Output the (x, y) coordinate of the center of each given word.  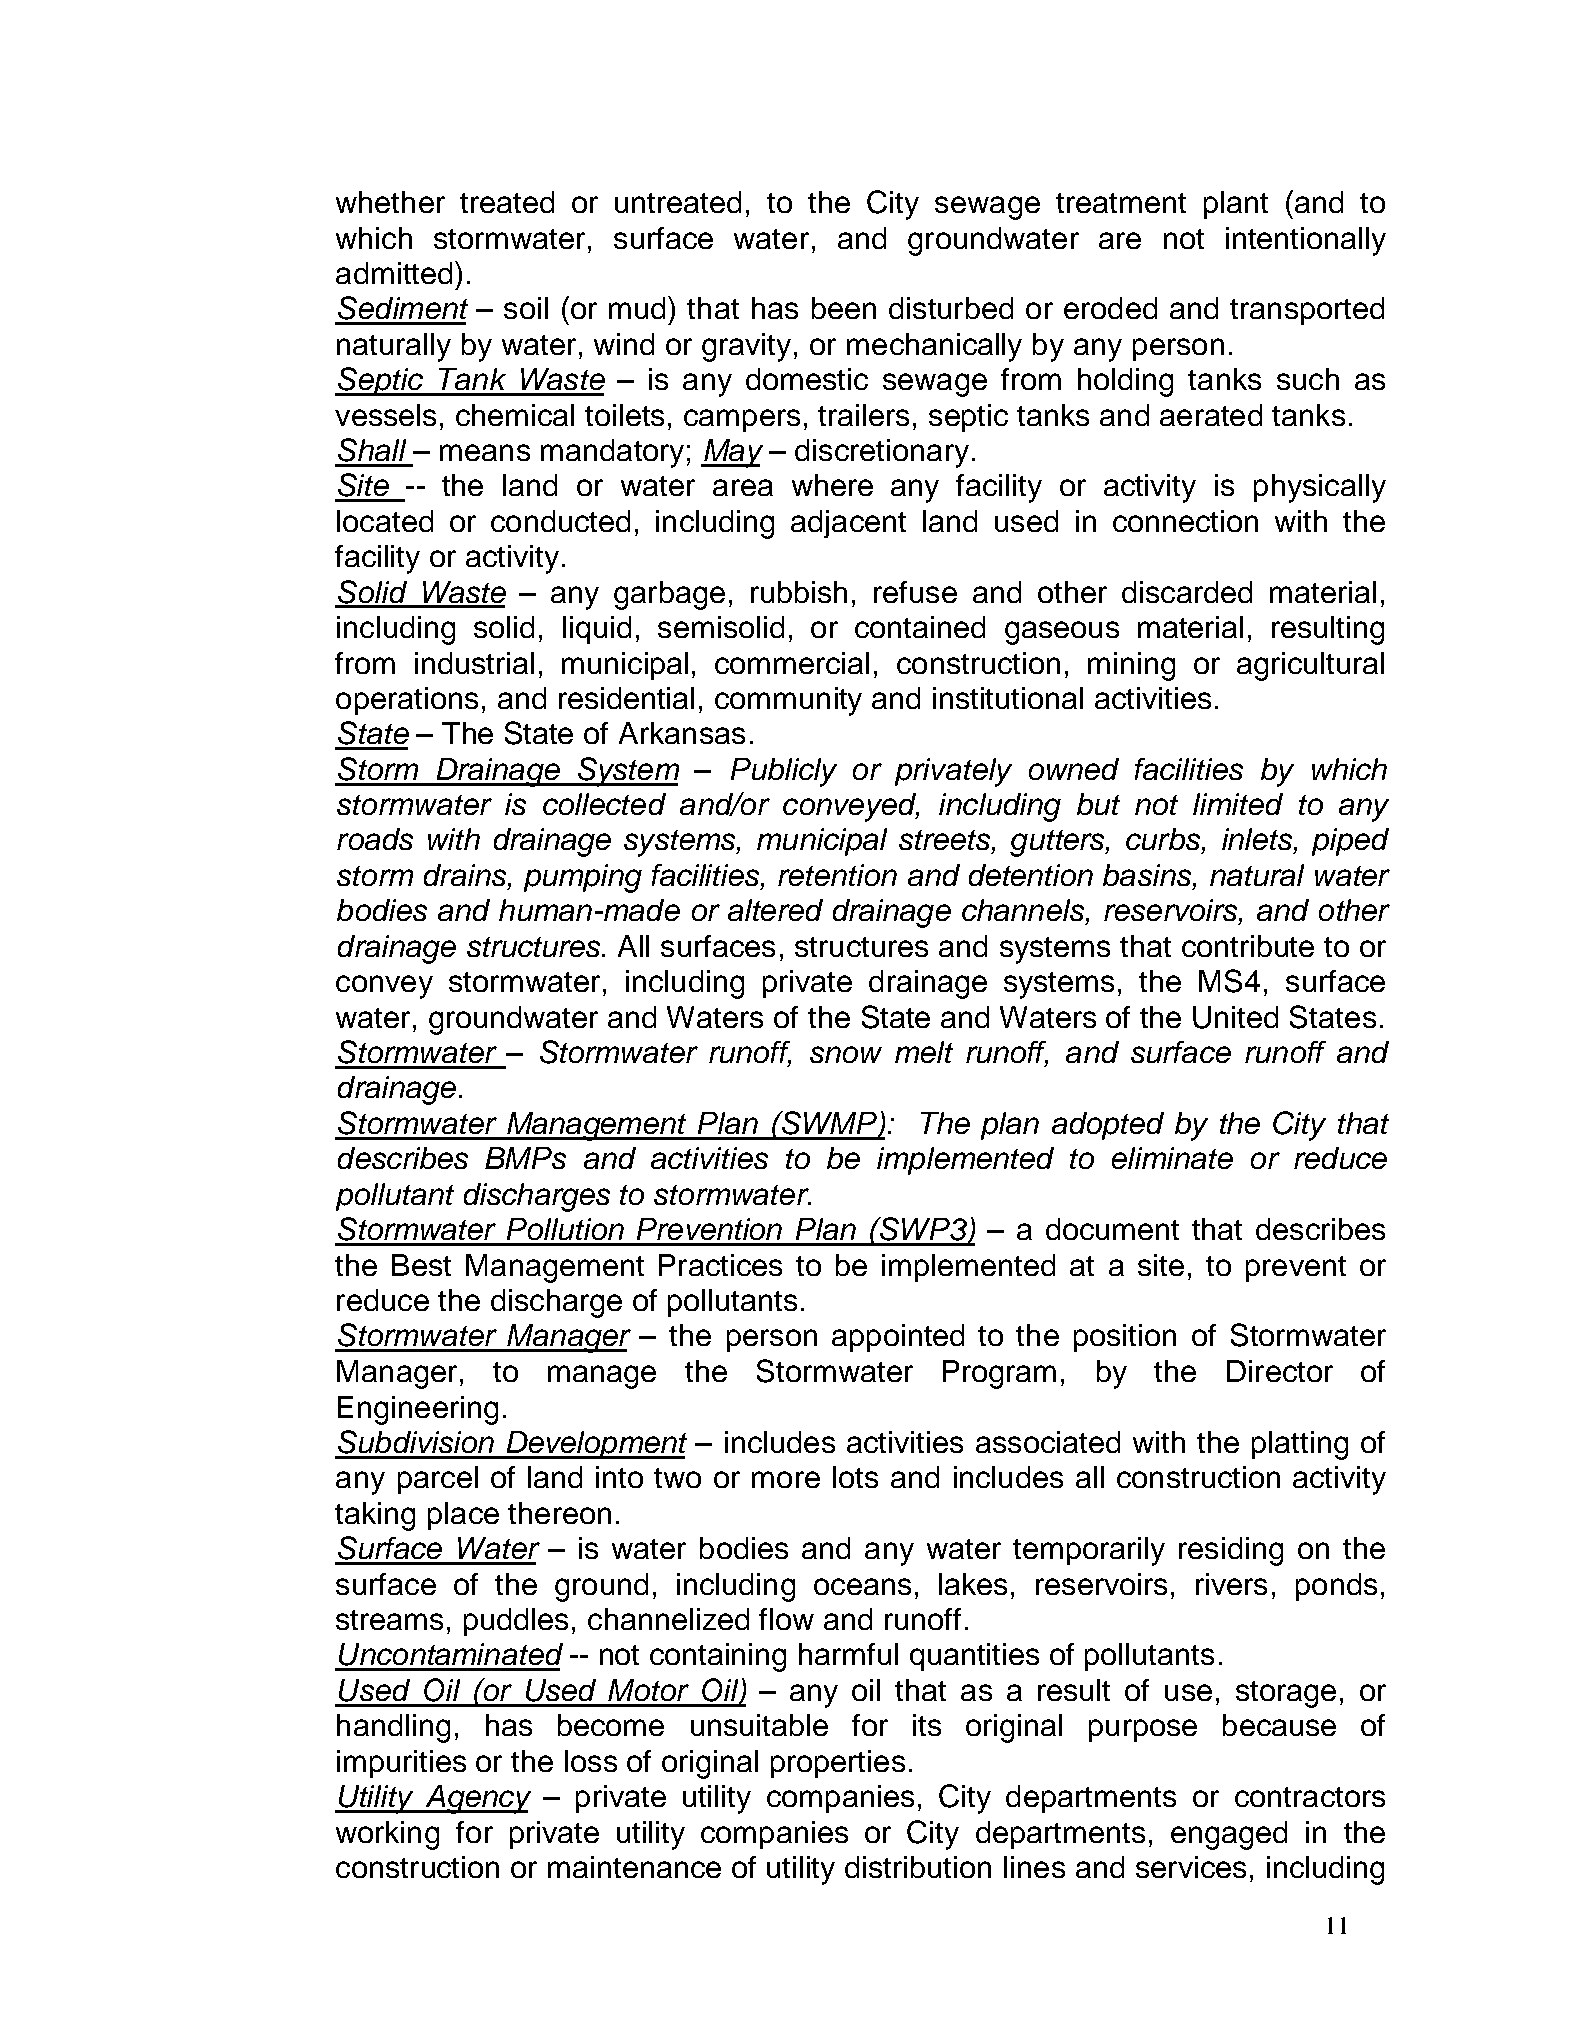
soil (526, 308)
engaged (1229, 1835)
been (844, 308)
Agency (477, 1799)
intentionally (1306, 241)
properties (838, 1764)
